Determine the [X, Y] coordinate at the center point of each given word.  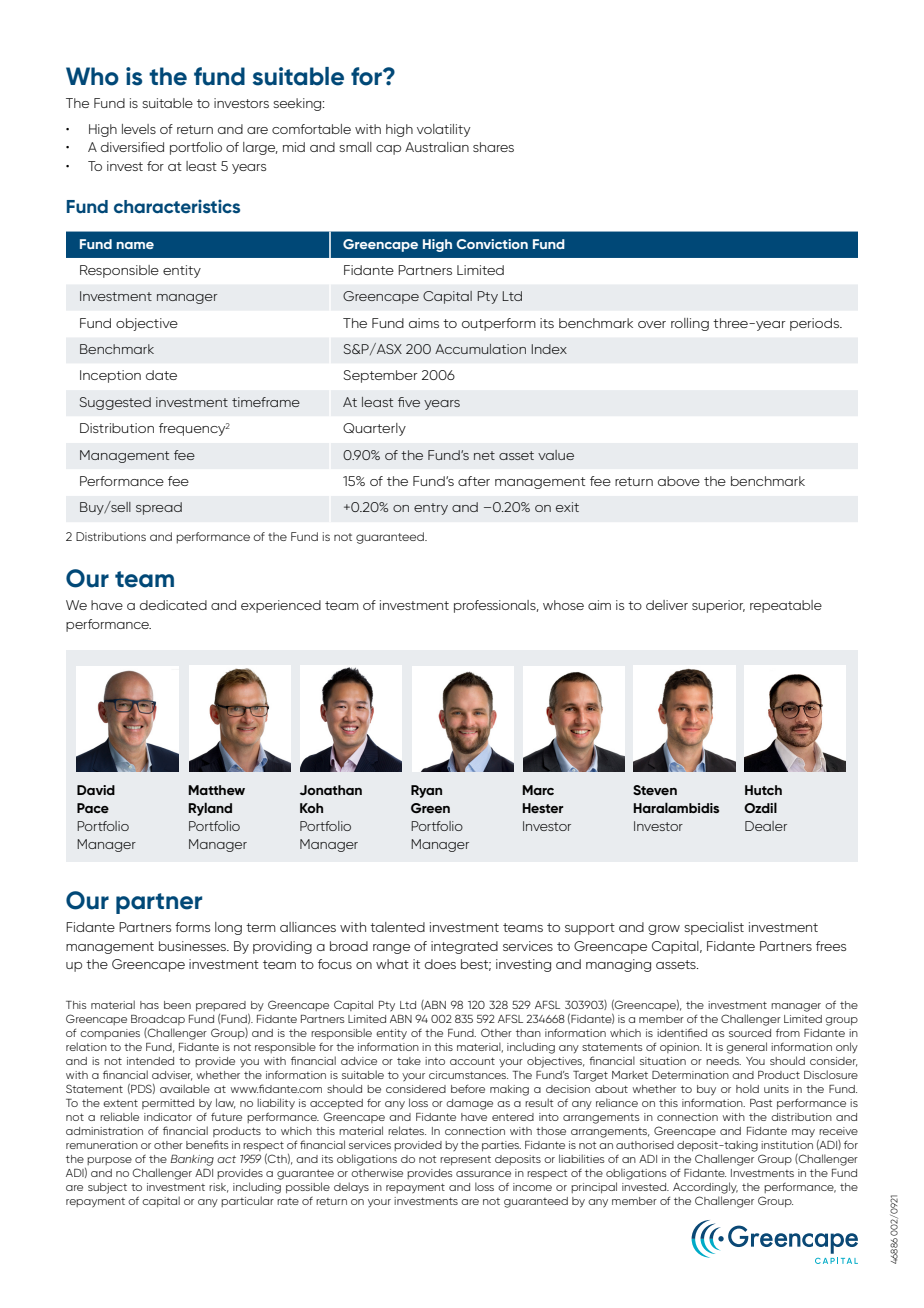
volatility [444, 130]
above [679, 481]
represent [465, 1160]
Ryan [426, 791]
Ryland [210, 809]
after [474, 481]
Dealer [766, 826]
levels [139, 129]
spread [159, 508]
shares [493, 147]
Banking [192, 1160]
